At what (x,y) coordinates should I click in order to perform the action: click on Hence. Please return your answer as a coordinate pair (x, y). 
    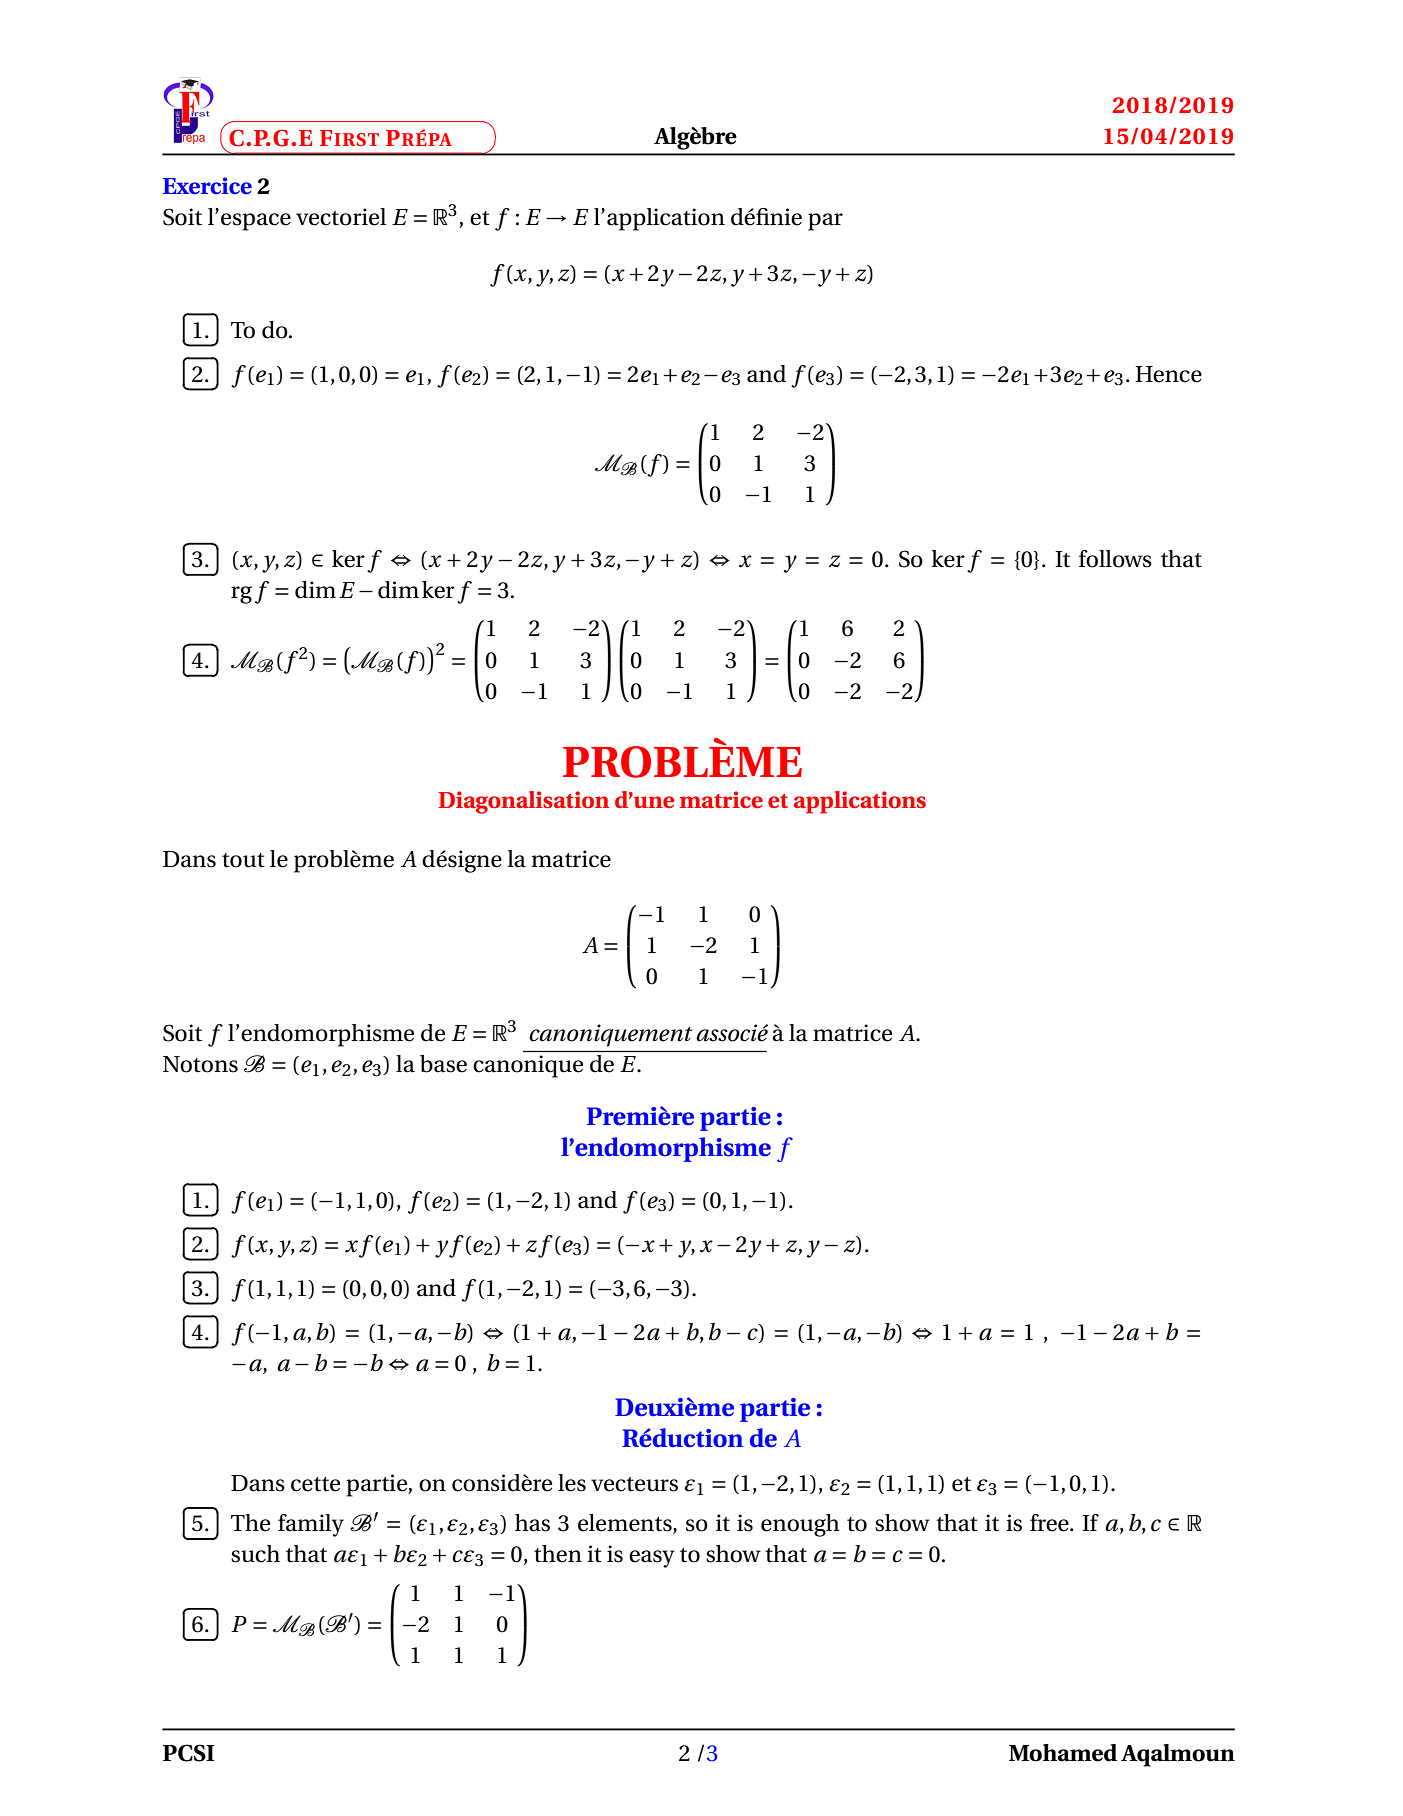
    Looking at the image, I should click on (1168, 374).
